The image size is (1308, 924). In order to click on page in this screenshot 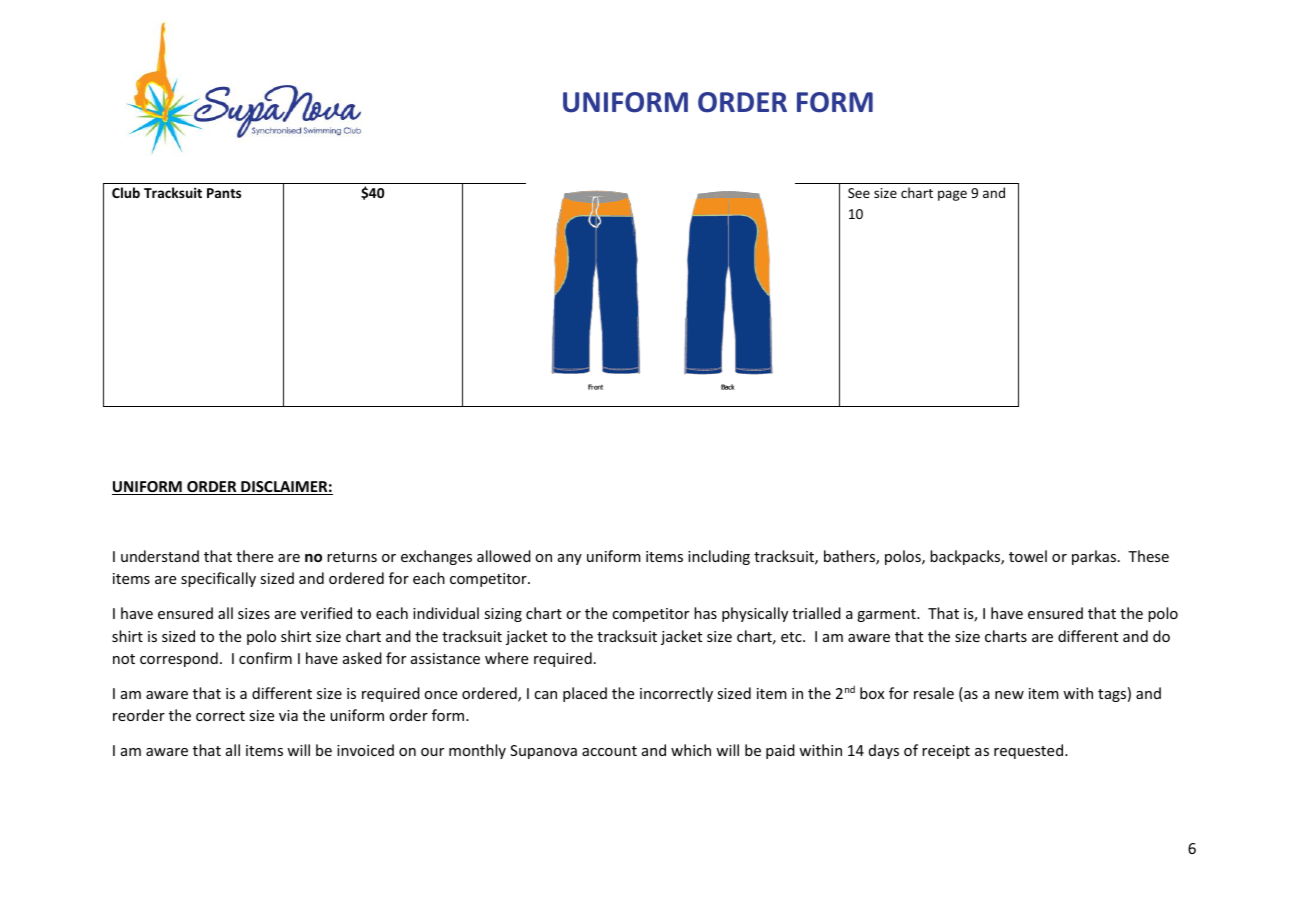, I will do `click(952, 195)`.
